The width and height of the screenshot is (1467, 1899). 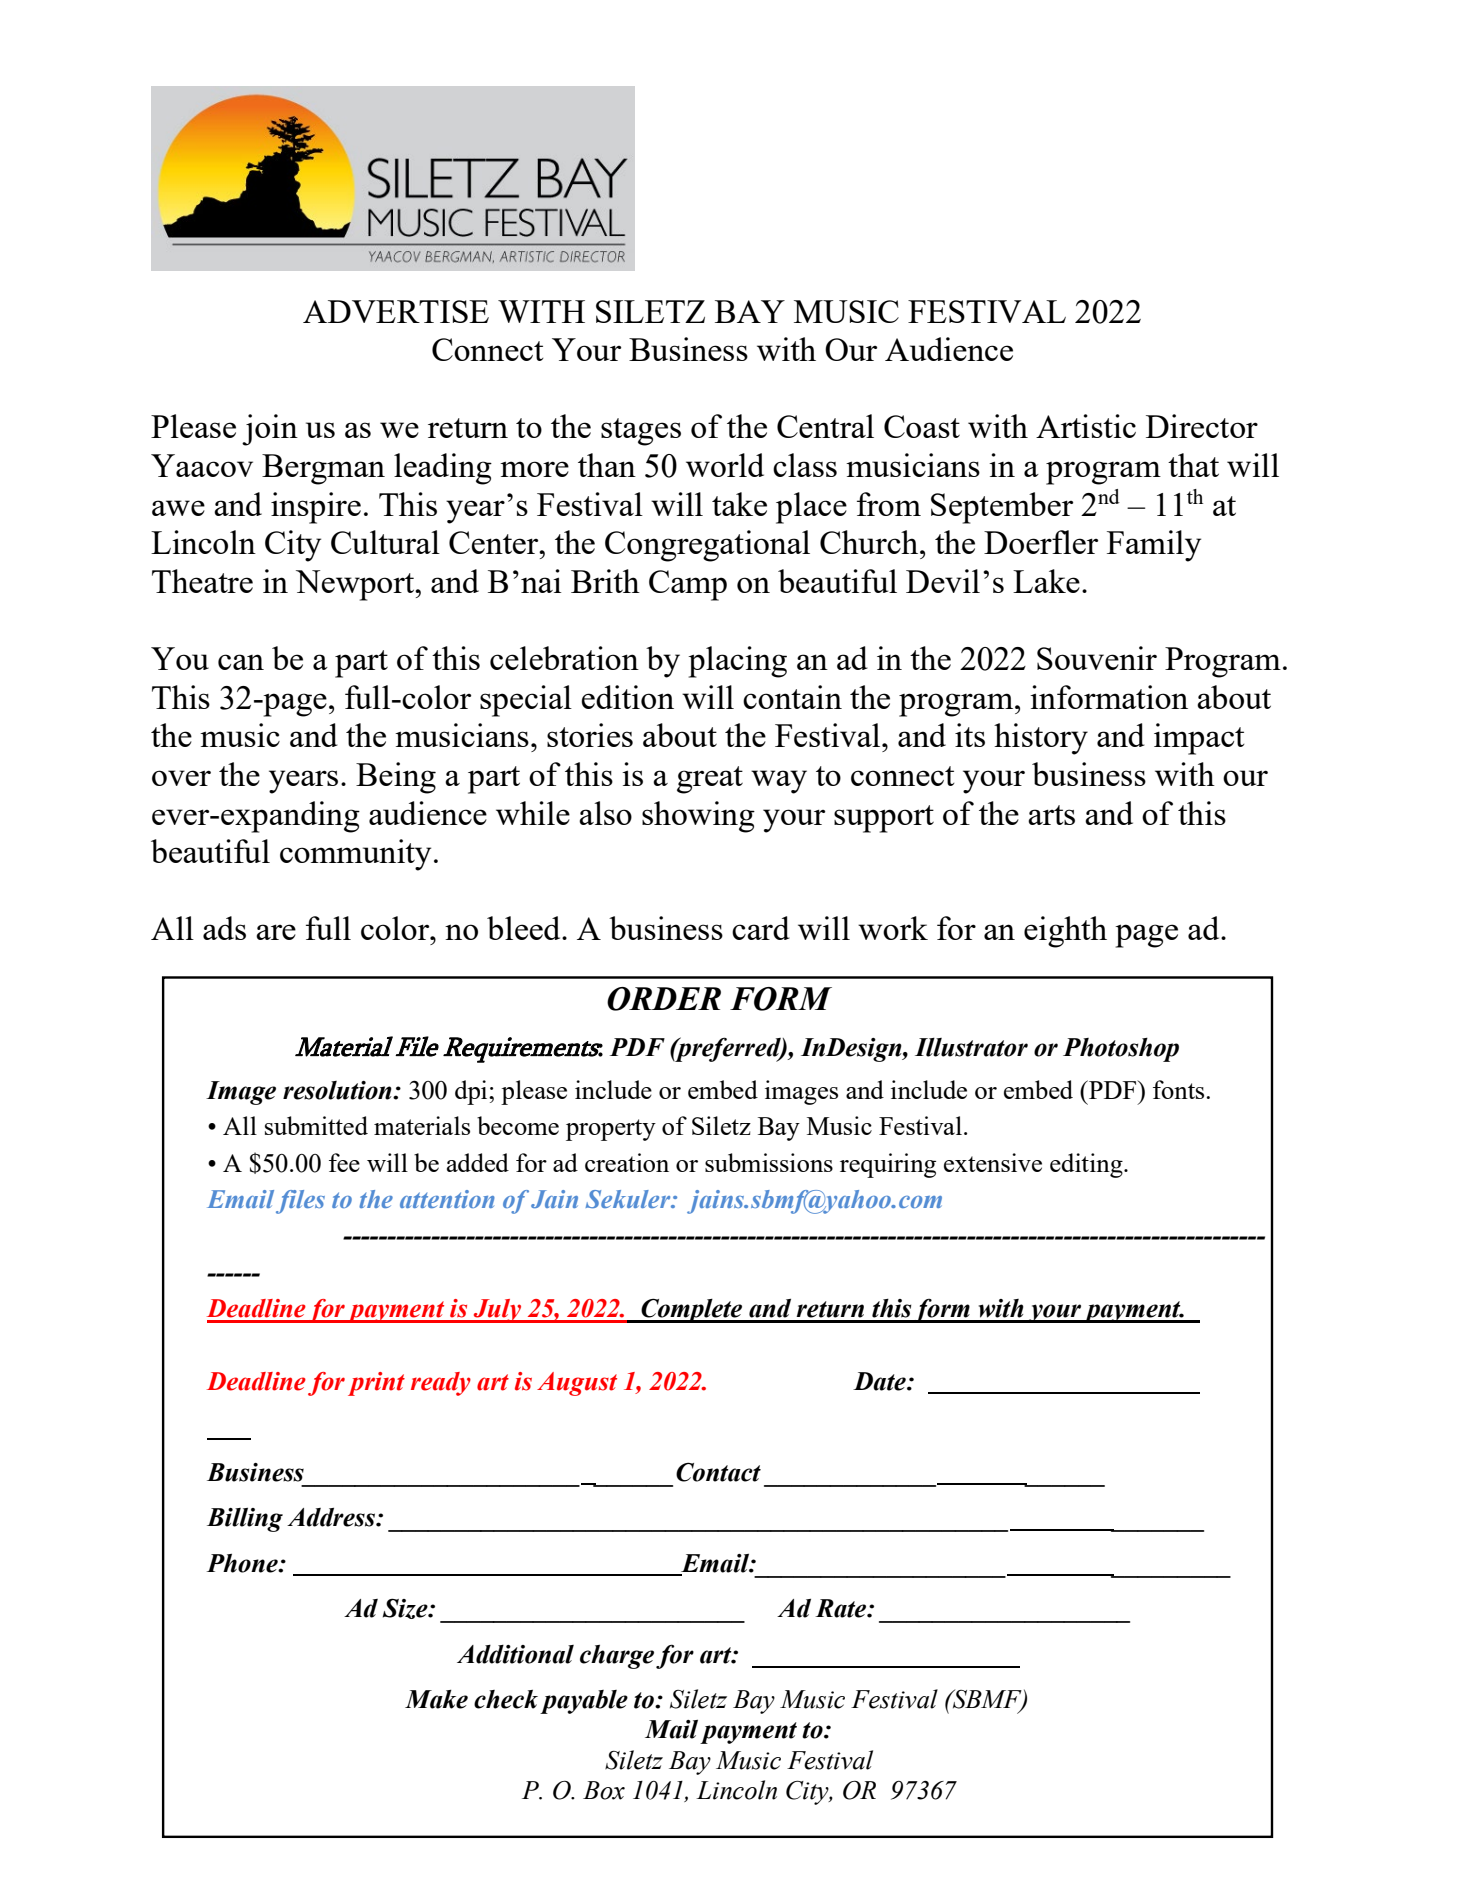 What do you see at coordinates (270, 430) in the screenshot?
I see `join` at bounding box center [270, 430].
